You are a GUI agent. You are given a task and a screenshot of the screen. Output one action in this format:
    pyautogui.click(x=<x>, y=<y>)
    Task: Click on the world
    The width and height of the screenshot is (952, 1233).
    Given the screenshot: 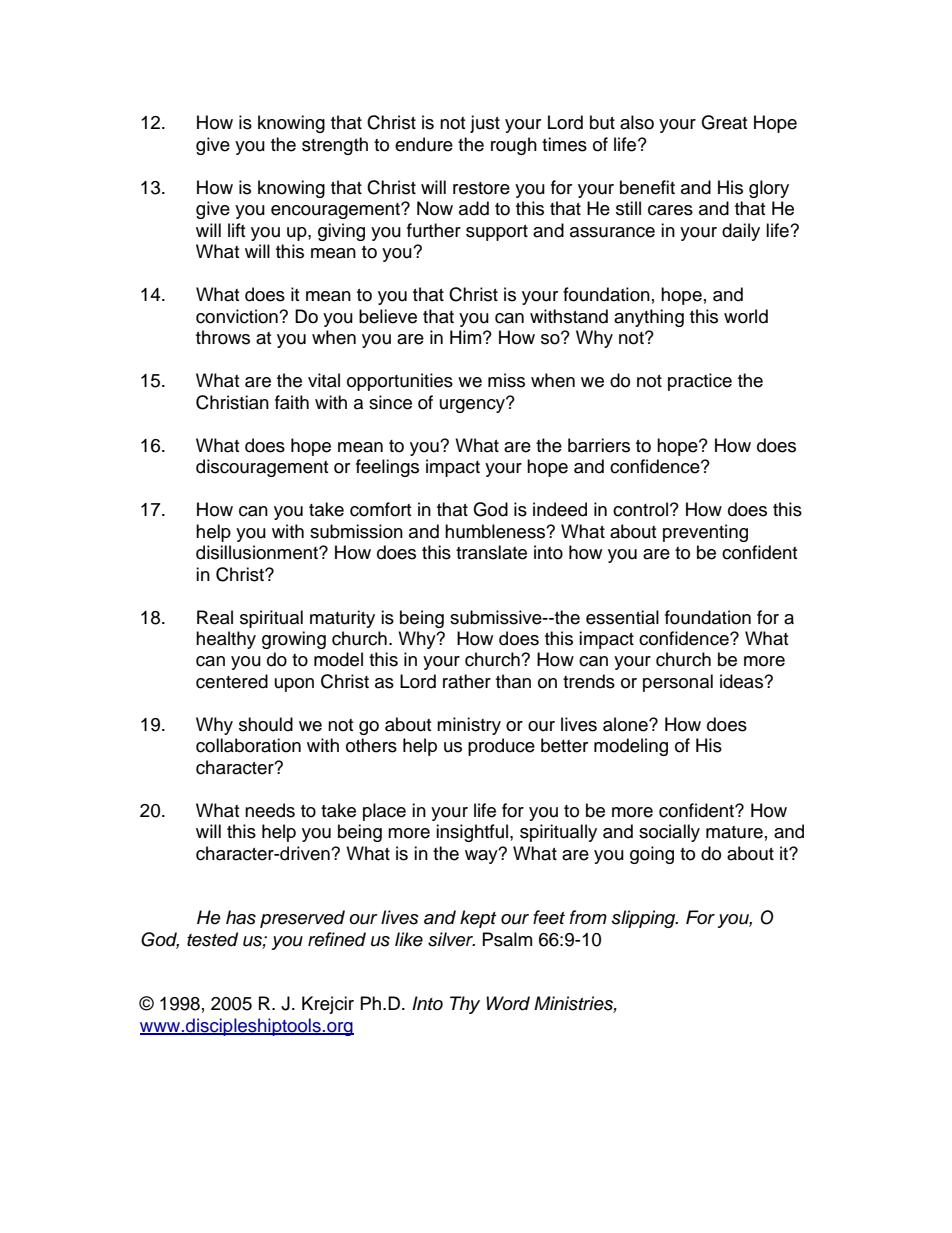 What is the action you would take?
    pyautogui.click(x=746, y=316)
